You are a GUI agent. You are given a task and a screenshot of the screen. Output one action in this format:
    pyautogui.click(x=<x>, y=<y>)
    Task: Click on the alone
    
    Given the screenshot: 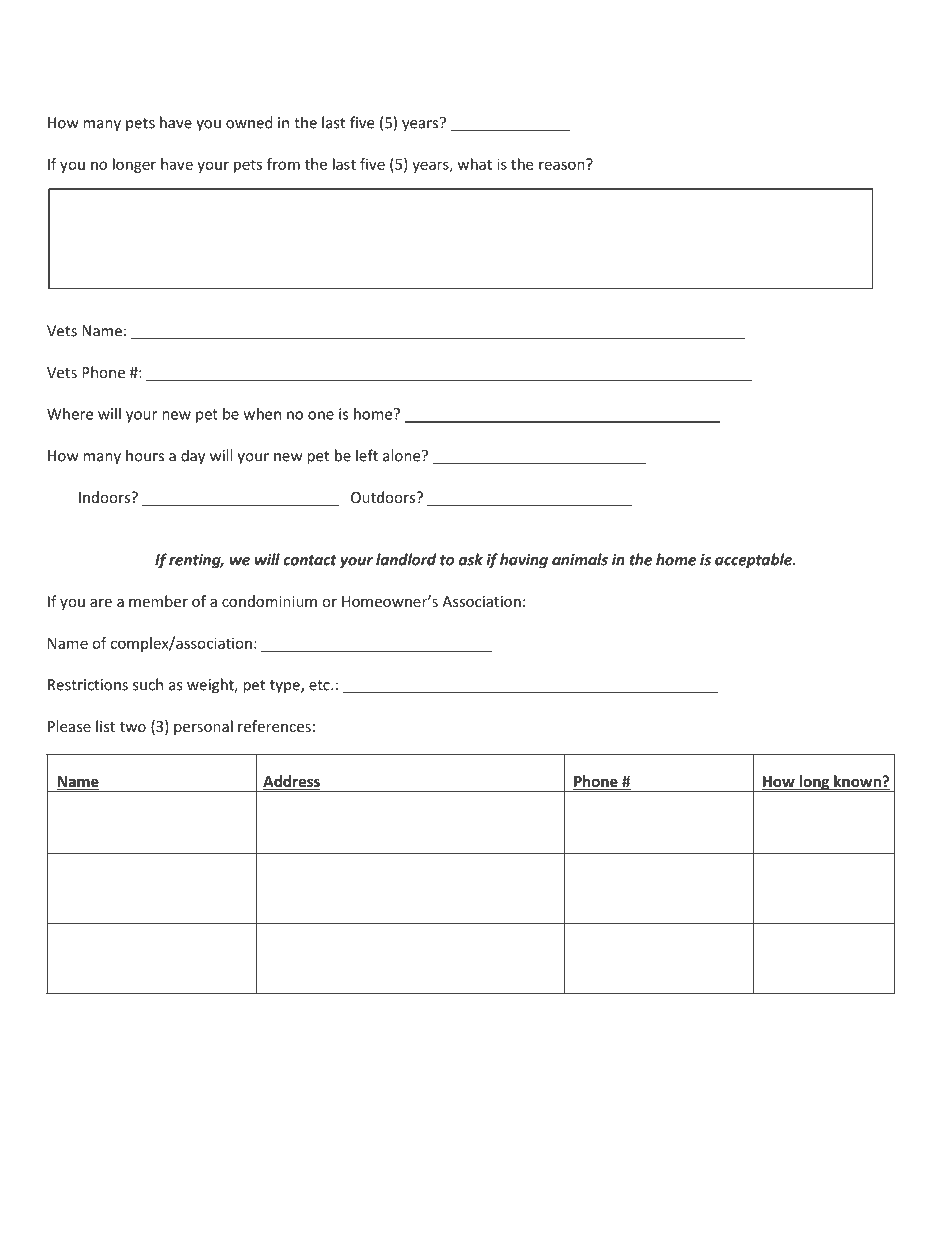 What is the action you would take?
    pyautogui.click(x=403, y=455)
